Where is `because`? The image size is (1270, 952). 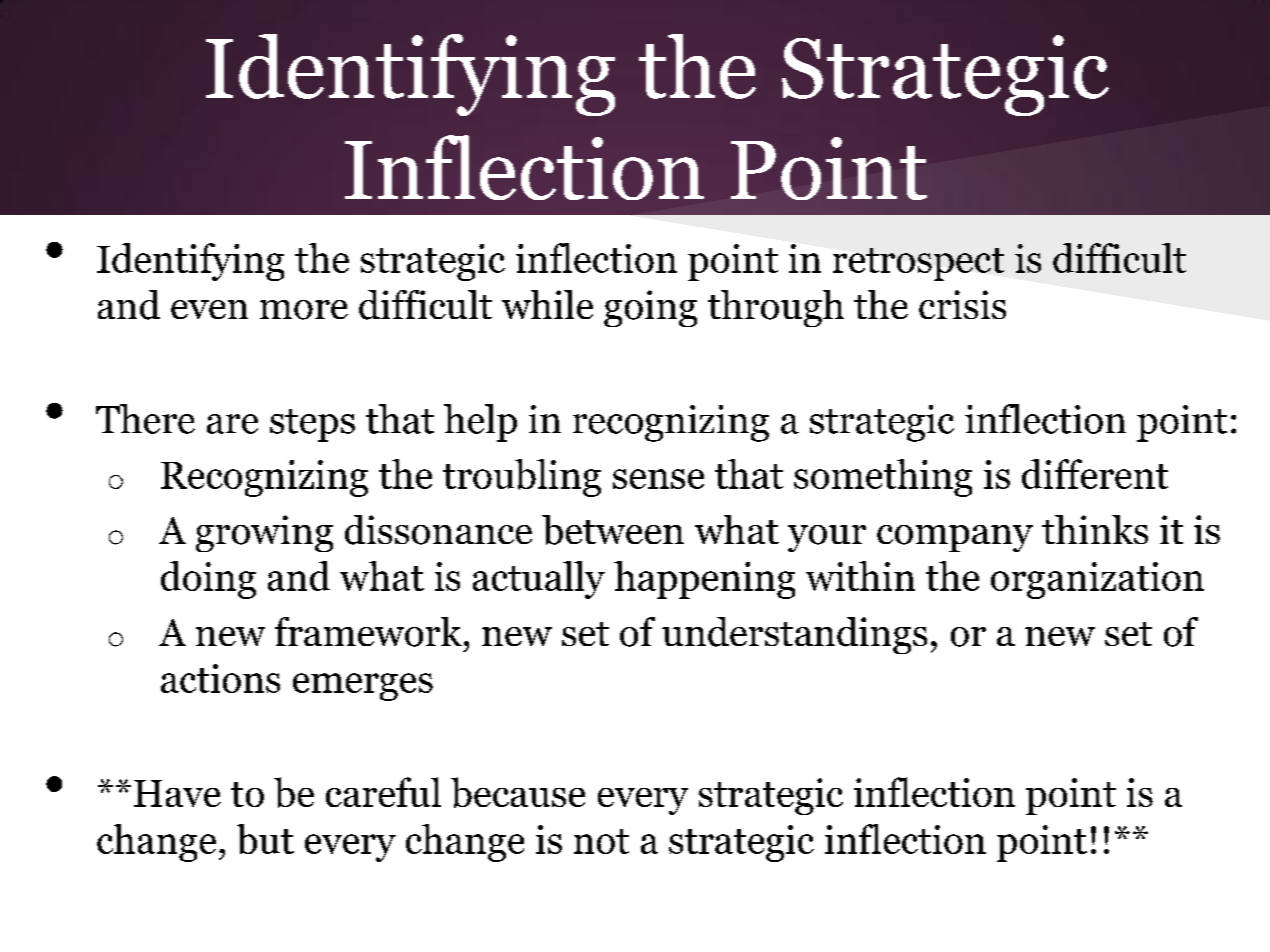 because is located at coordinates (518, 792).
